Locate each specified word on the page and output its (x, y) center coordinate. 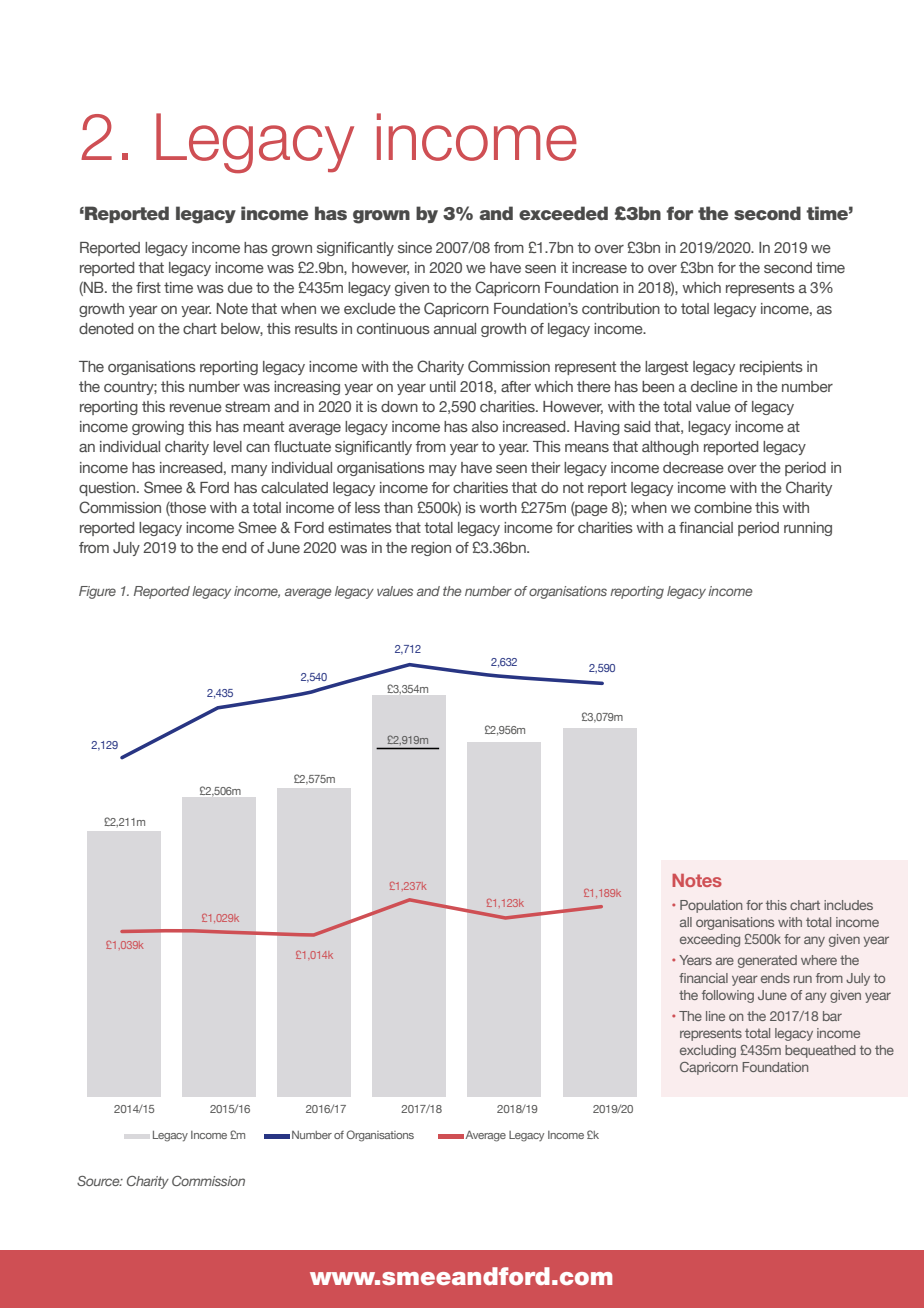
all (686, 922)
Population (711, 906)
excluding (708, 1051)
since (415, 247)
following (728, 996)
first (148, 287)
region (431, 549)
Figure (97, 592)
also (485, 426)
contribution (621, 308)
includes (848, 905)
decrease (693, 467)
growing (158, 428)
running (808, 529)
